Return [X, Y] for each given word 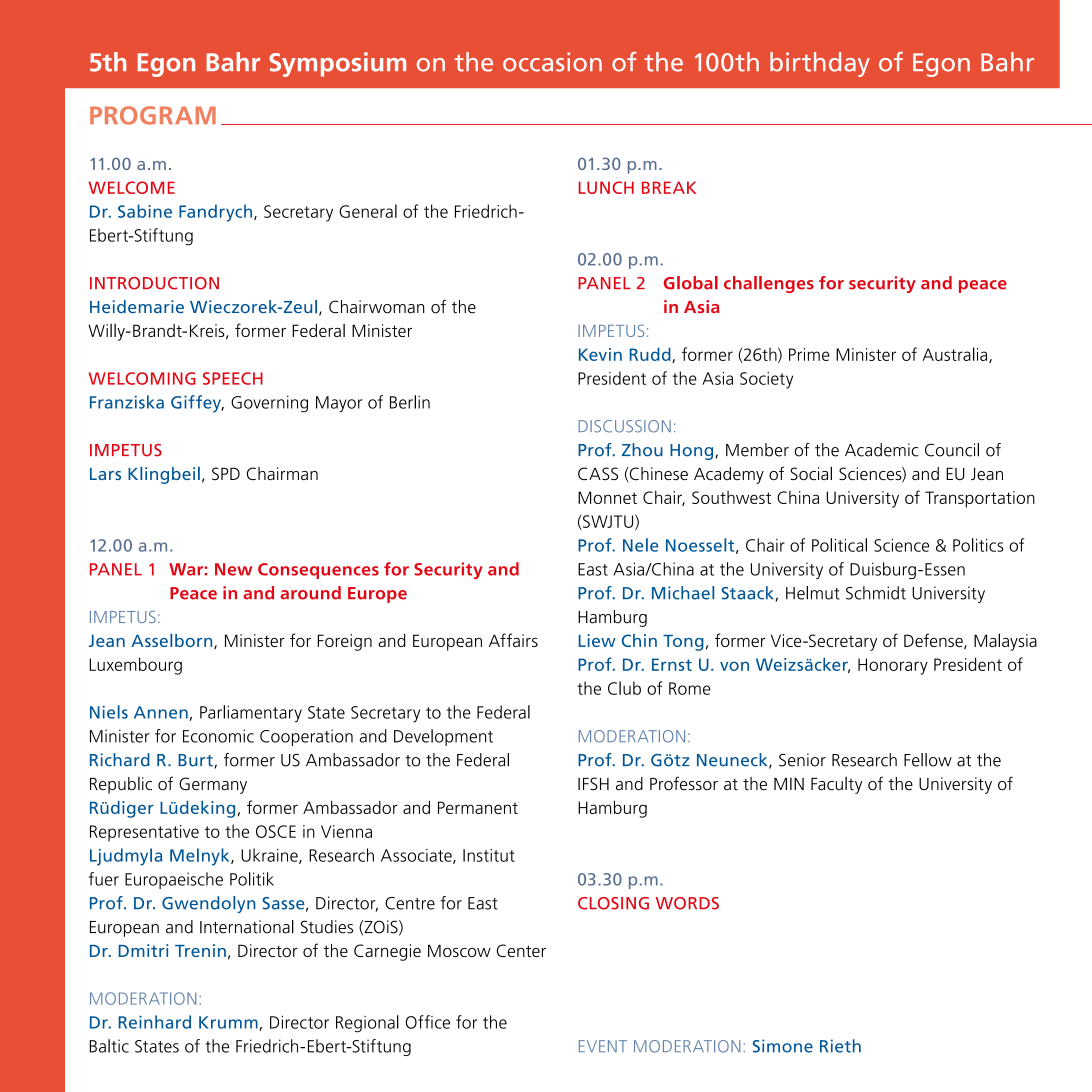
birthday [820, 64]
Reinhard [155, 1022]
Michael [683, 593]
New [233, 569]
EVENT [603, 1046]
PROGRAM [153, 115]
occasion [552, 62]
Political [839, 545]
